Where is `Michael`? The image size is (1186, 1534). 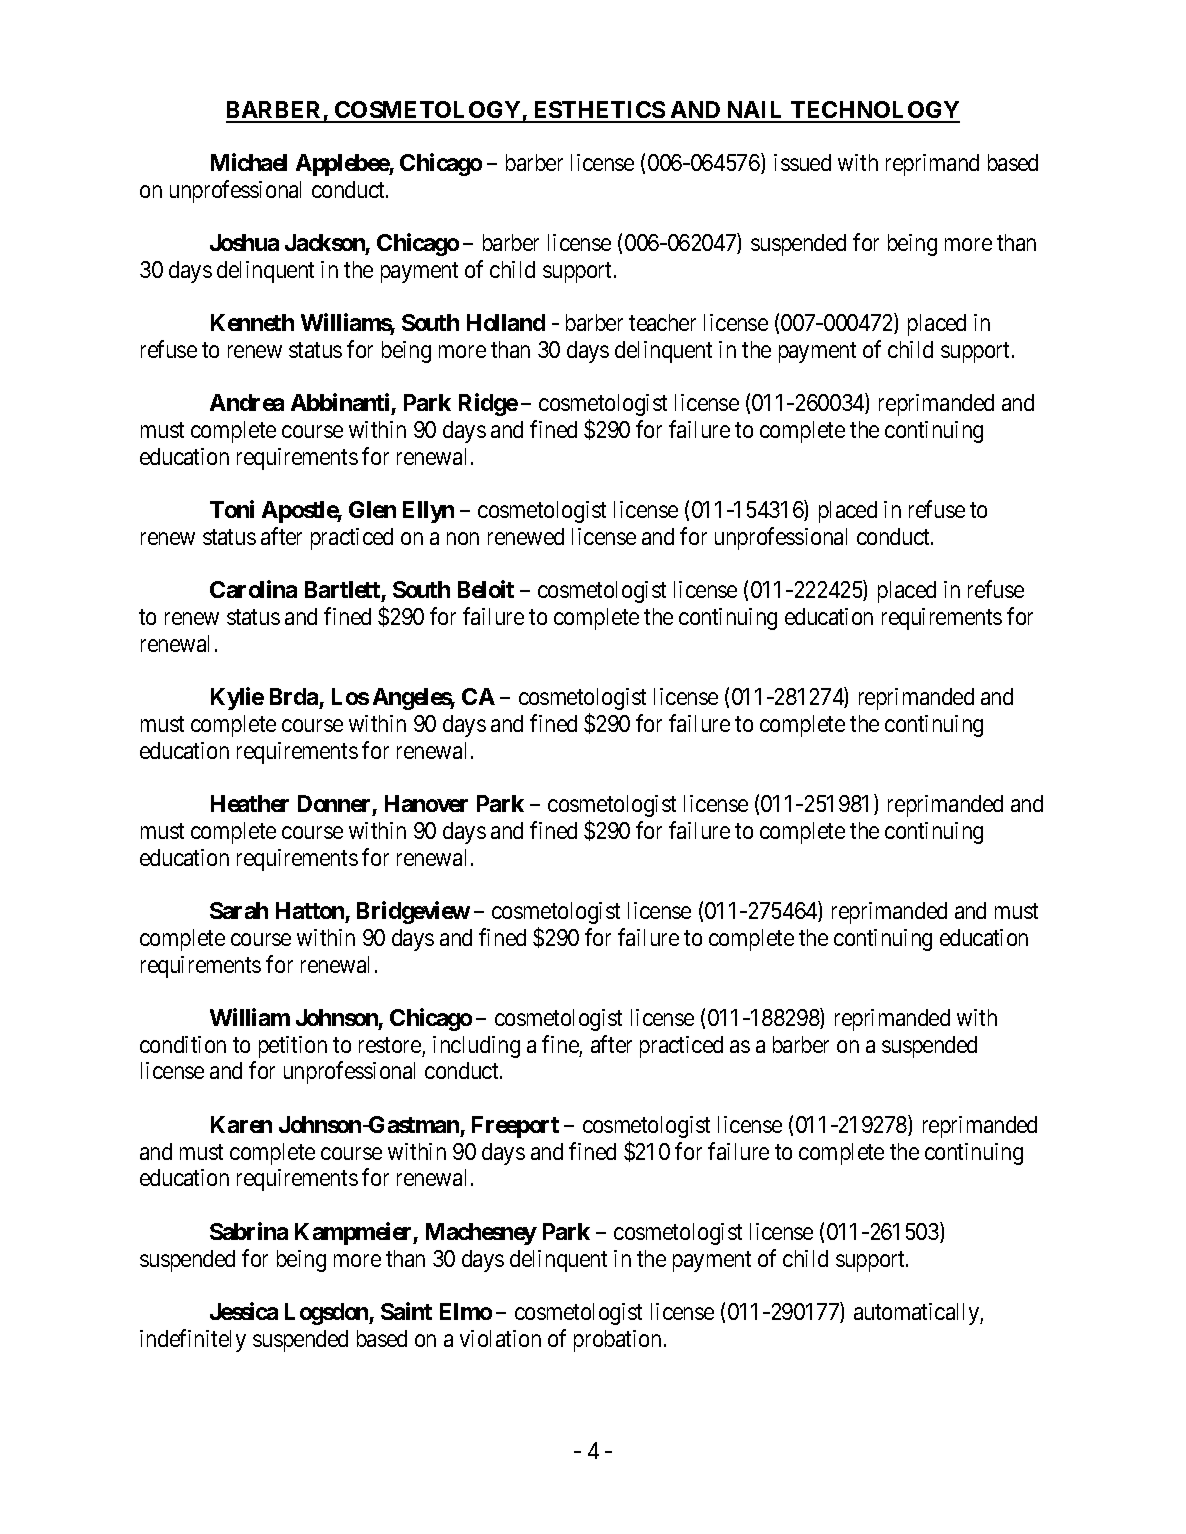
Michael is located at coordinates (249, 162).
